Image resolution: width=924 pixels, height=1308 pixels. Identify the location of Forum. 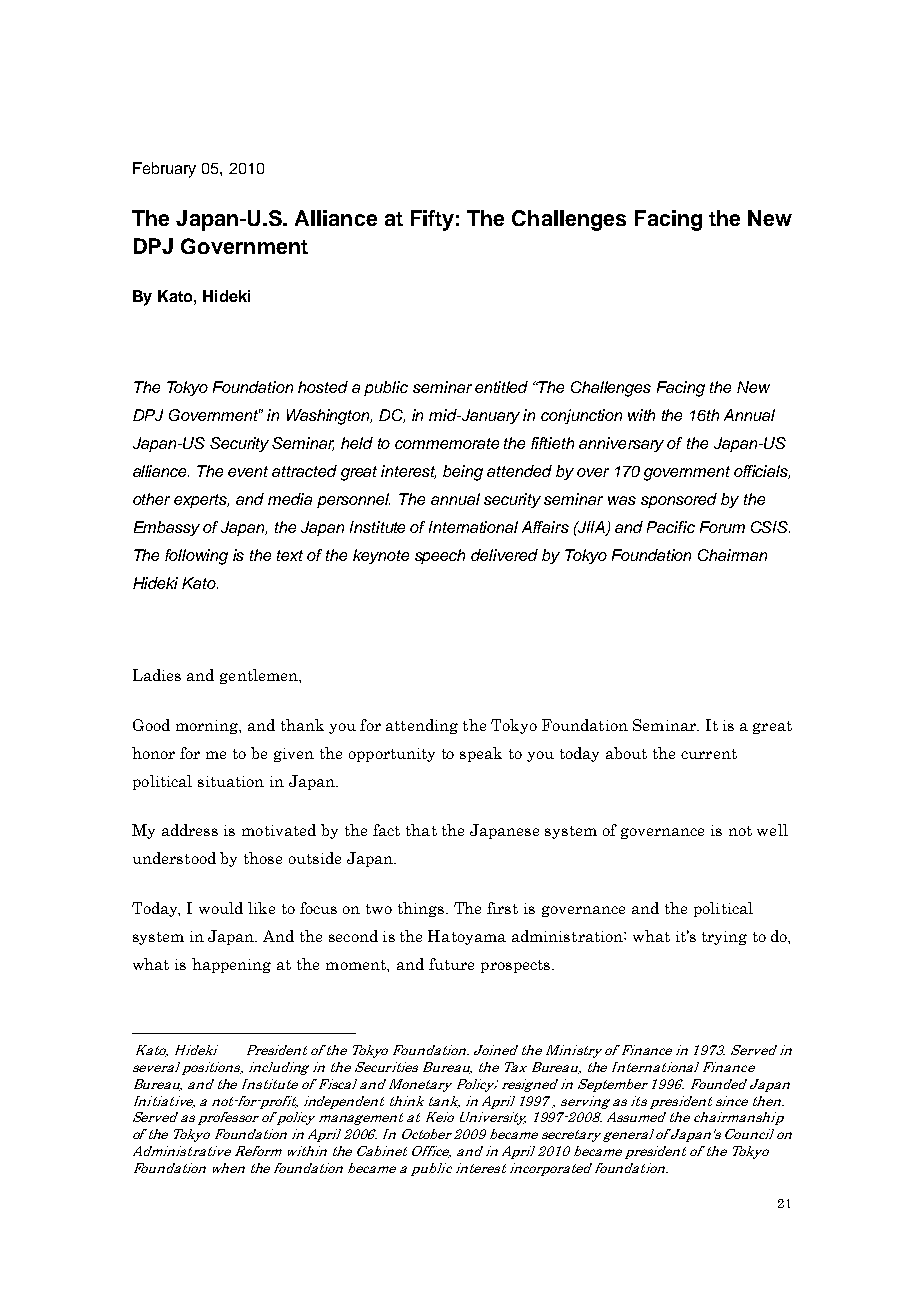
(722, 527).
